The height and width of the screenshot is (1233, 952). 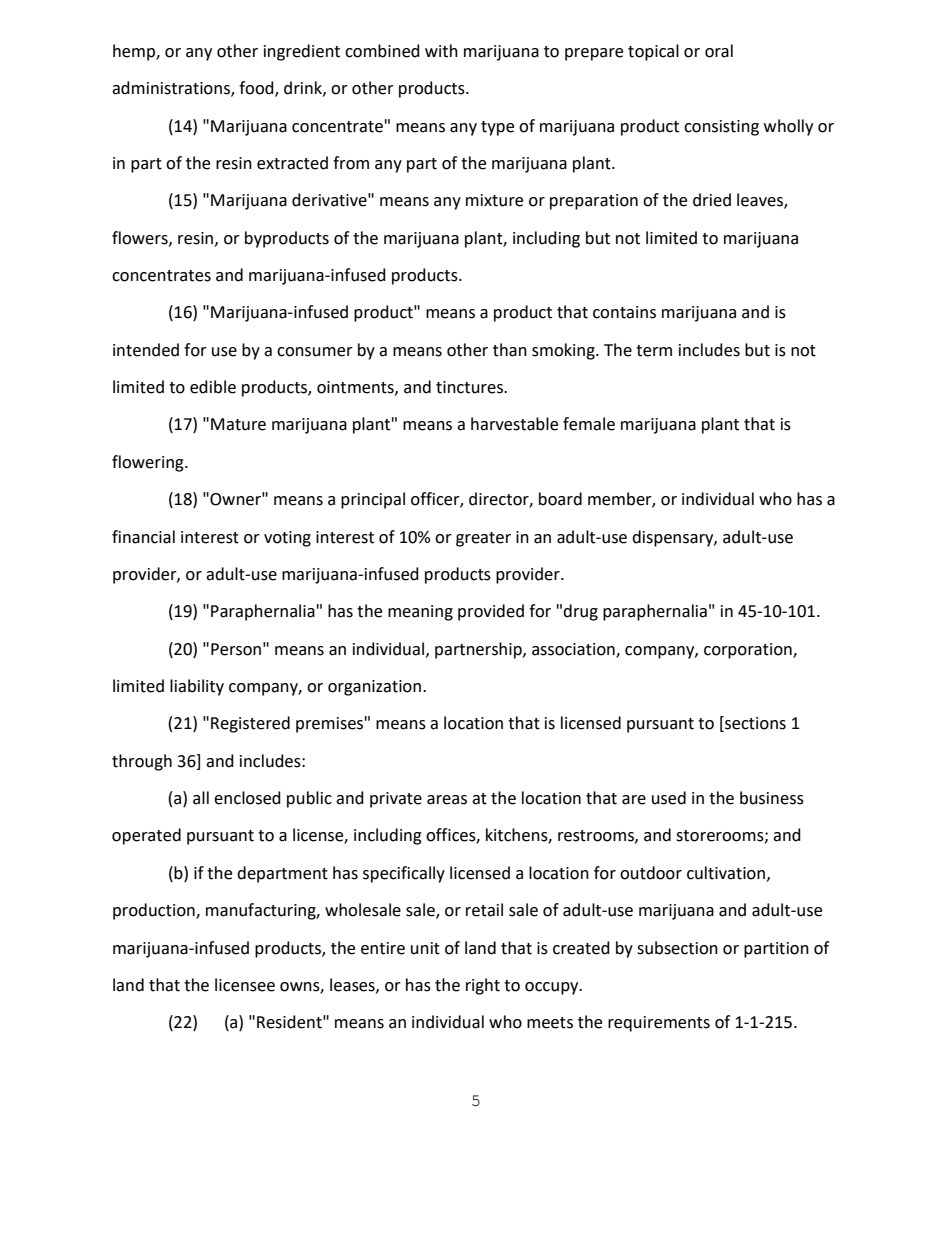 I want to click on food, so click(x=257, y=89).
